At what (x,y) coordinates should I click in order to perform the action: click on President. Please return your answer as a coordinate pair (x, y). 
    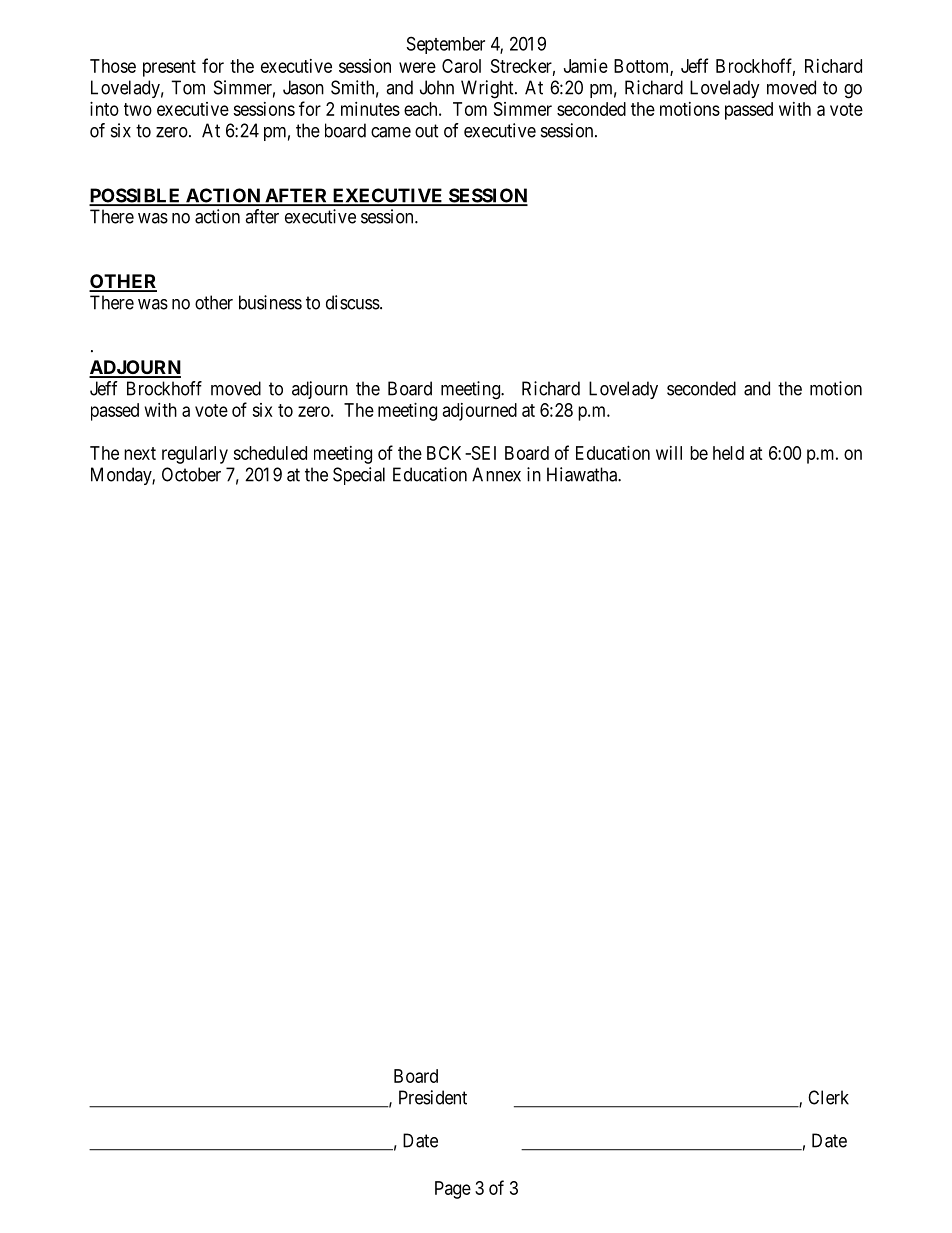
    Looking at the image, I should click on (433, 1097).
